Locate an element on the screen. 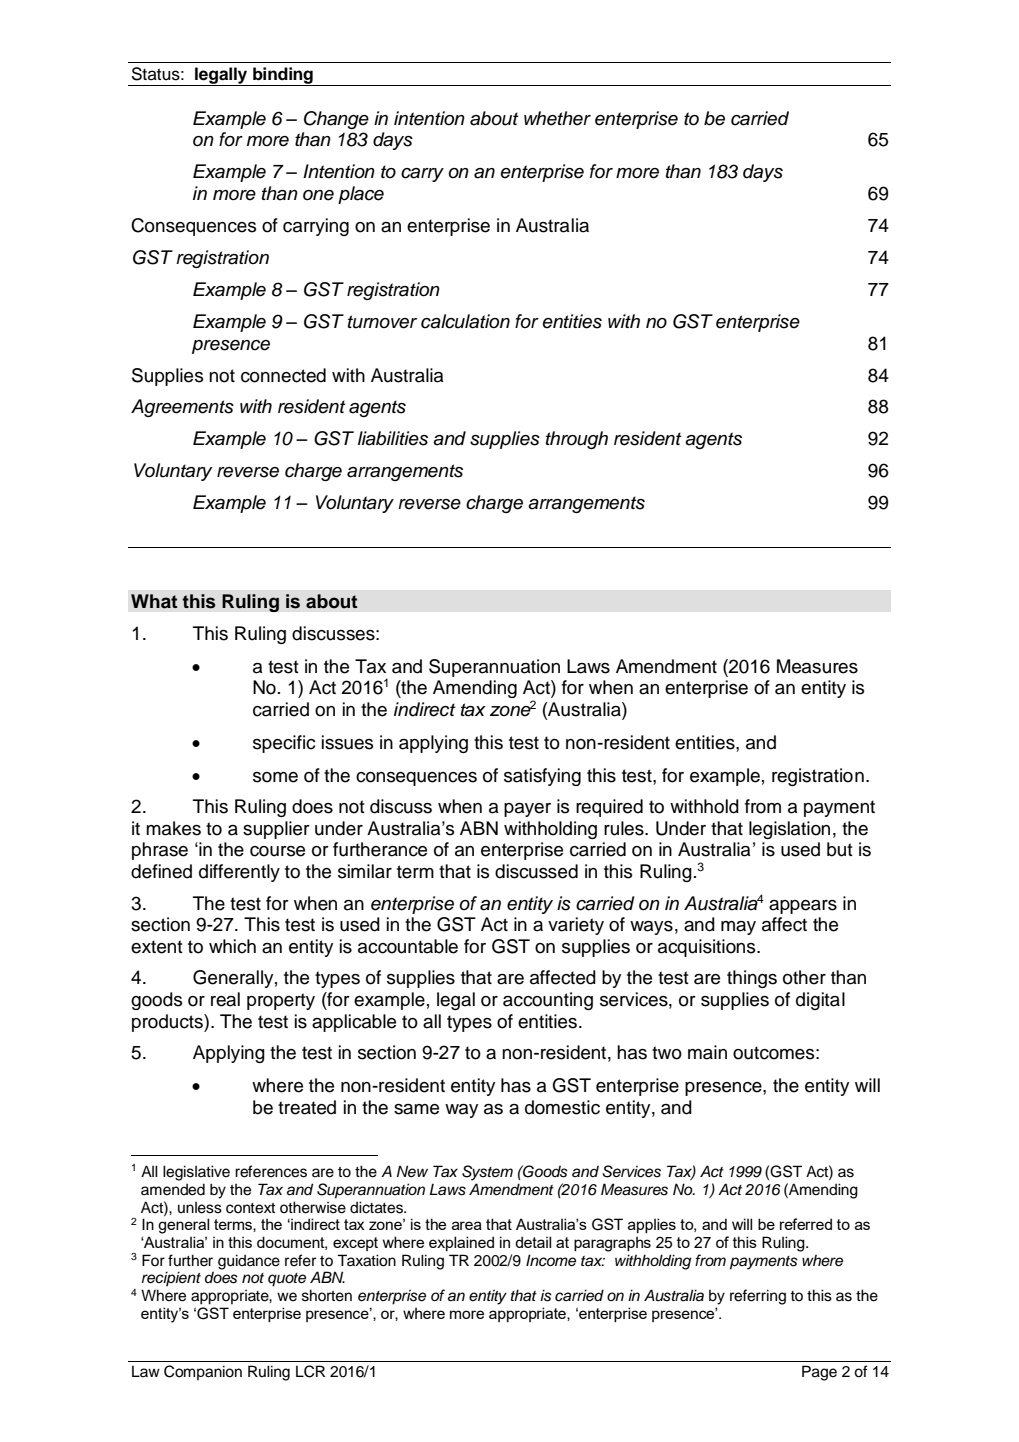  What is located at coordinates (154, 601).
